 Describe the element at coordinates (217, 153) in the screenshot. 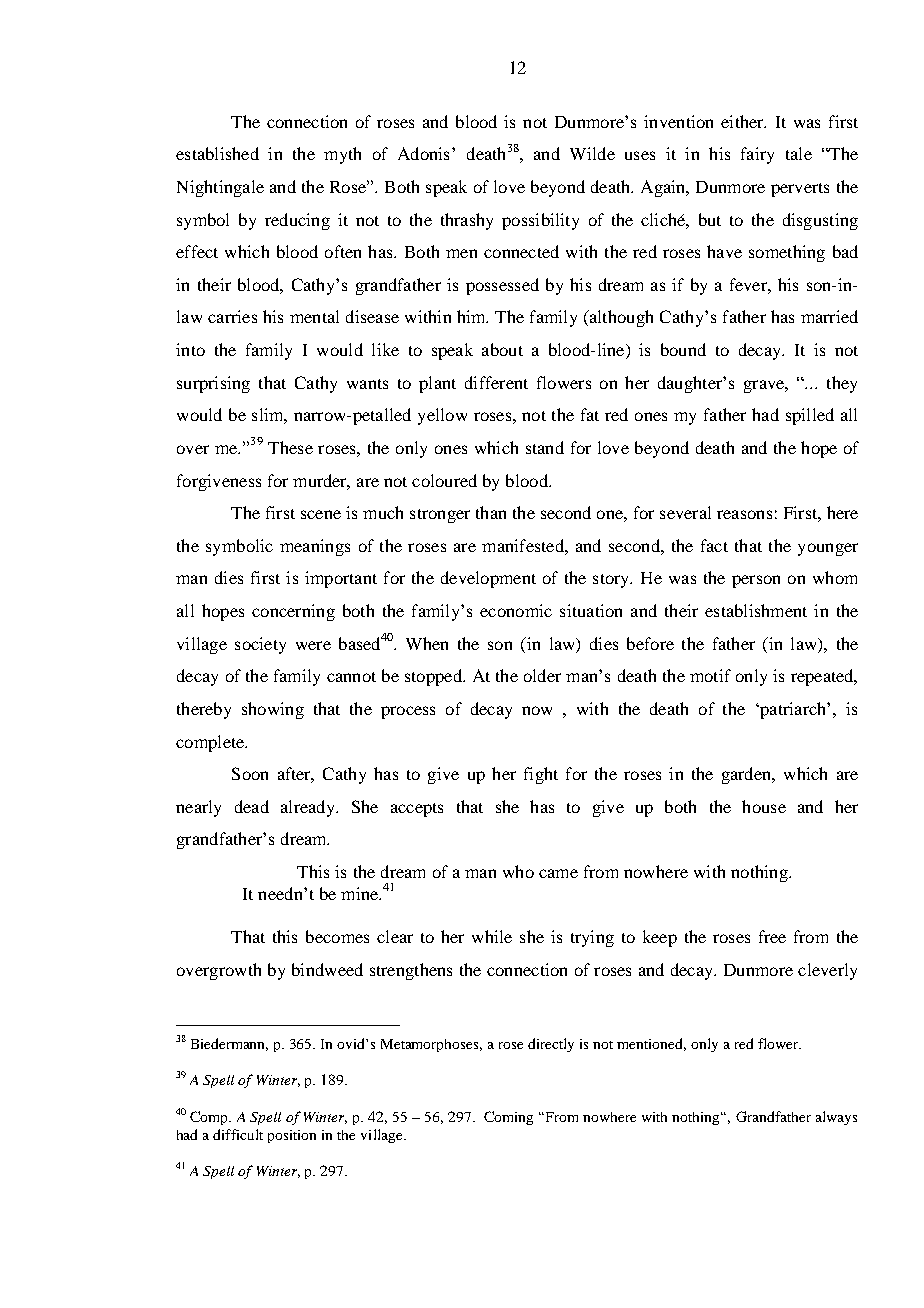

I see `established` at that location.
